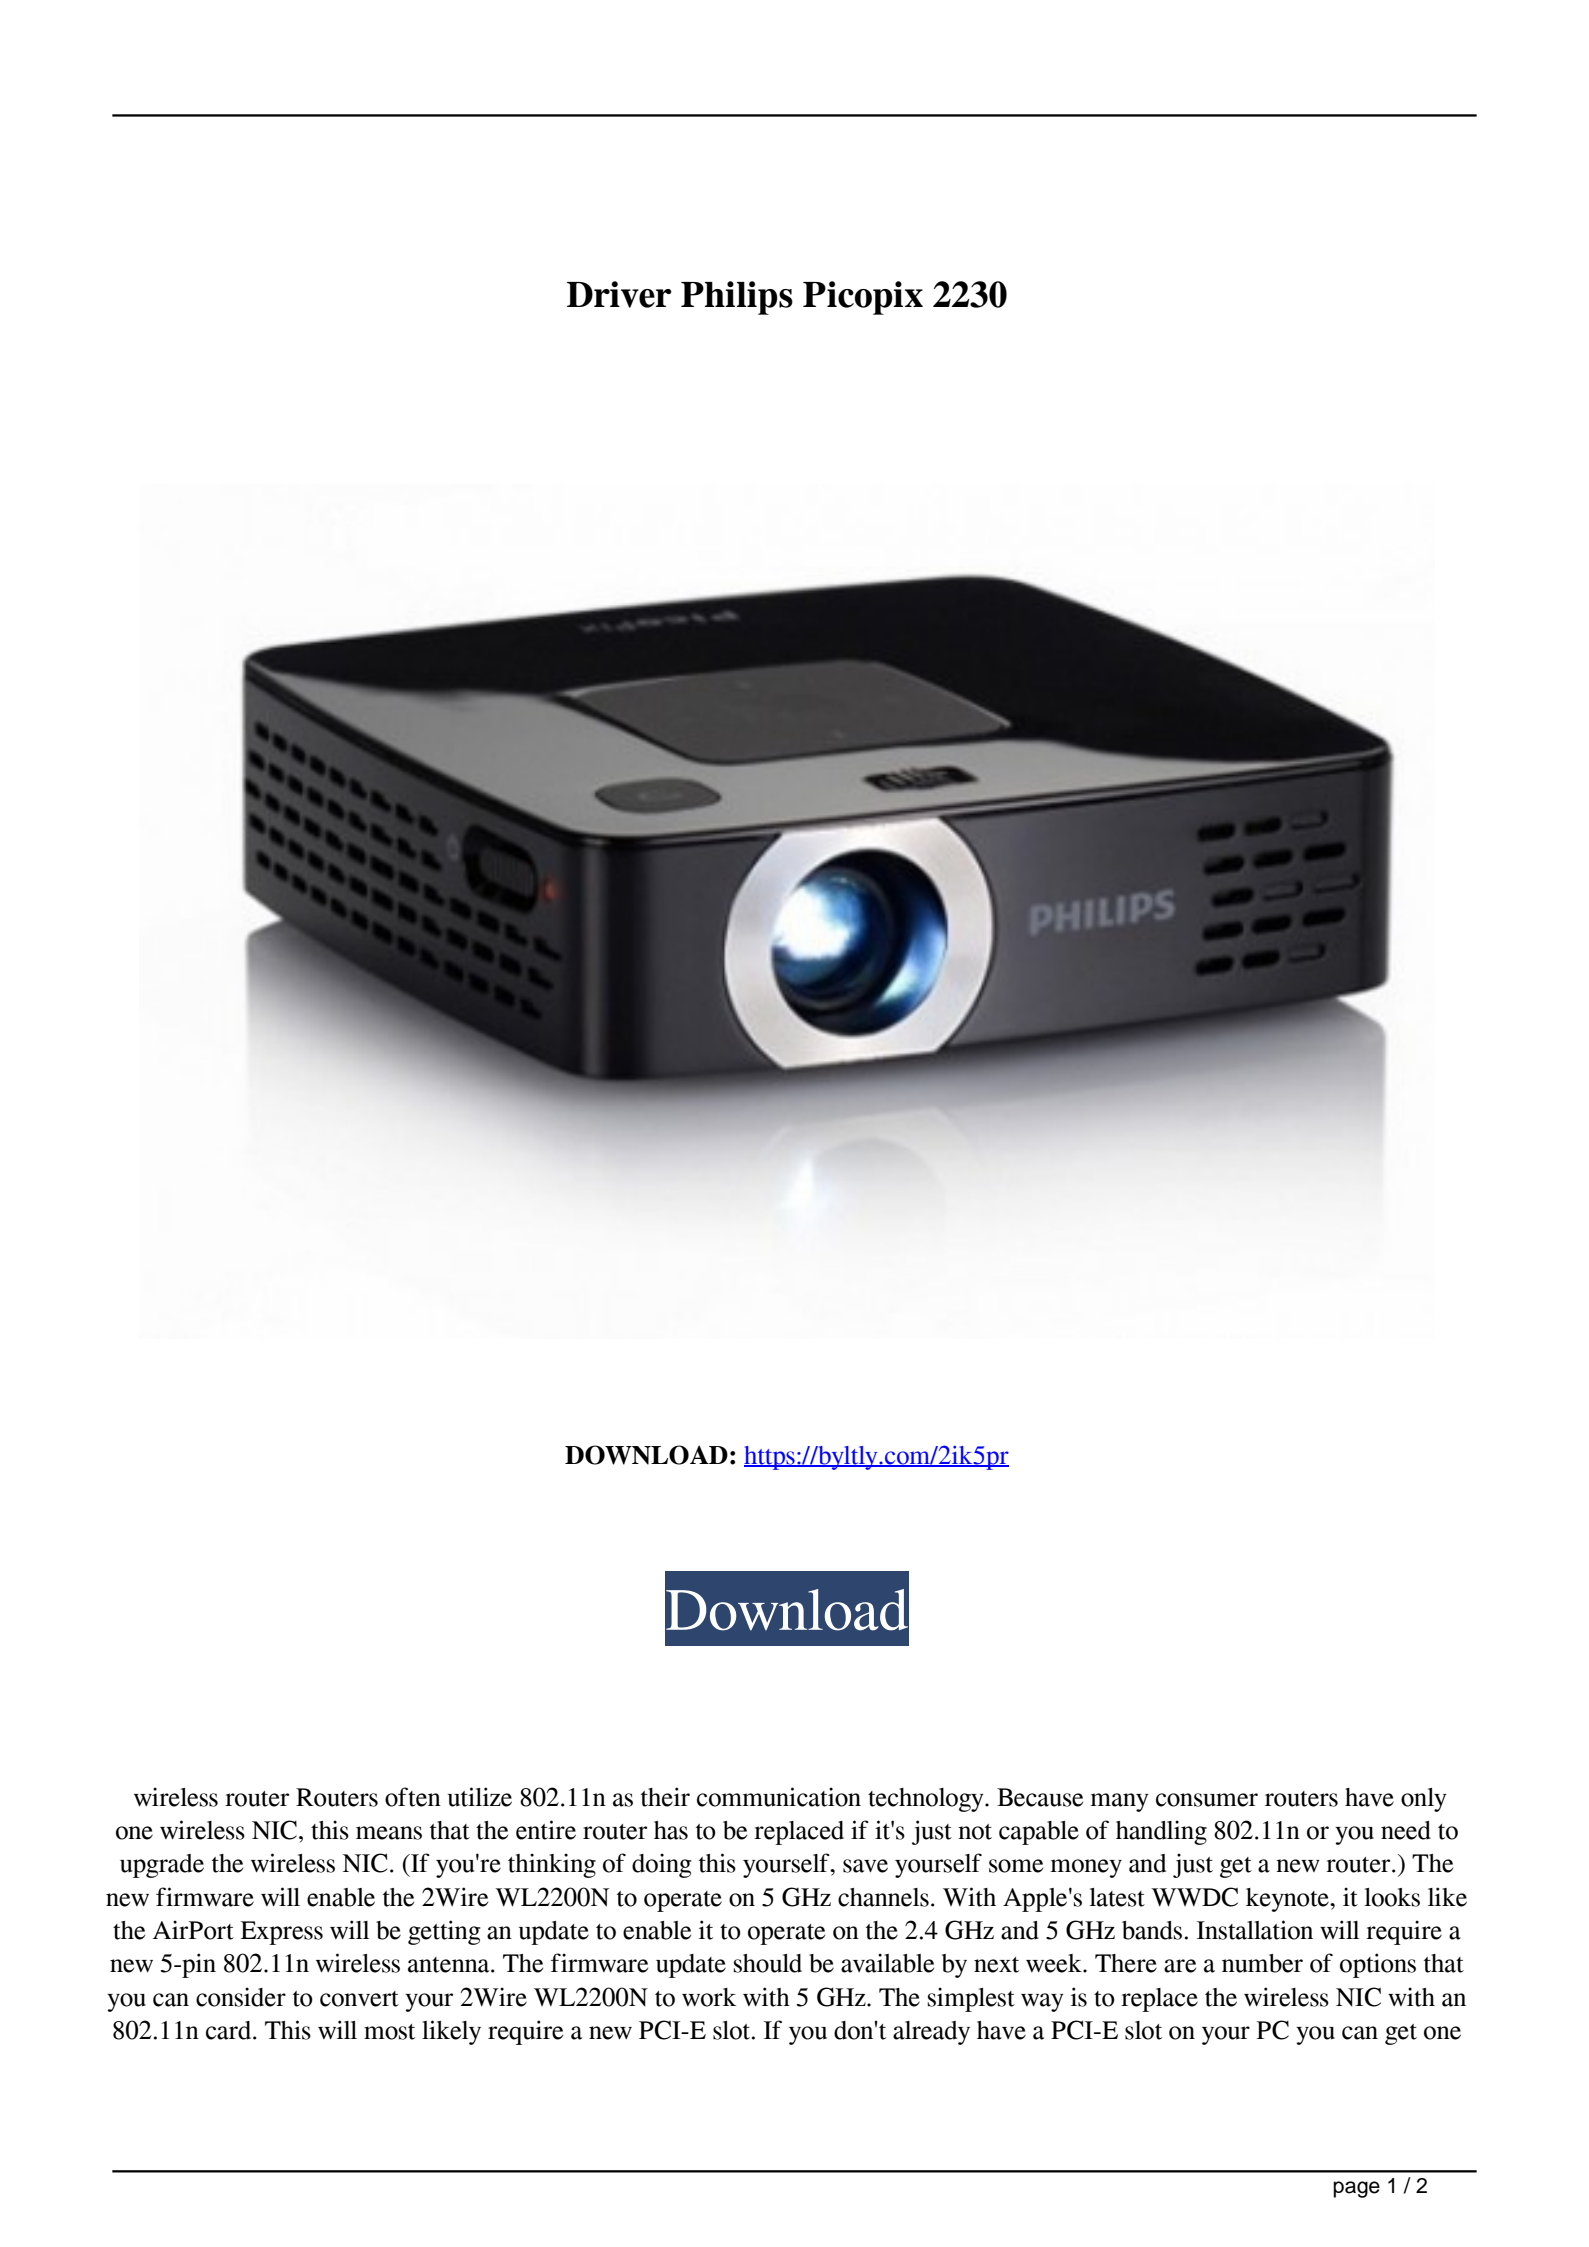  Describe the element at coordinates (389, 2032) in the screenshot. I see `most` at that location.
